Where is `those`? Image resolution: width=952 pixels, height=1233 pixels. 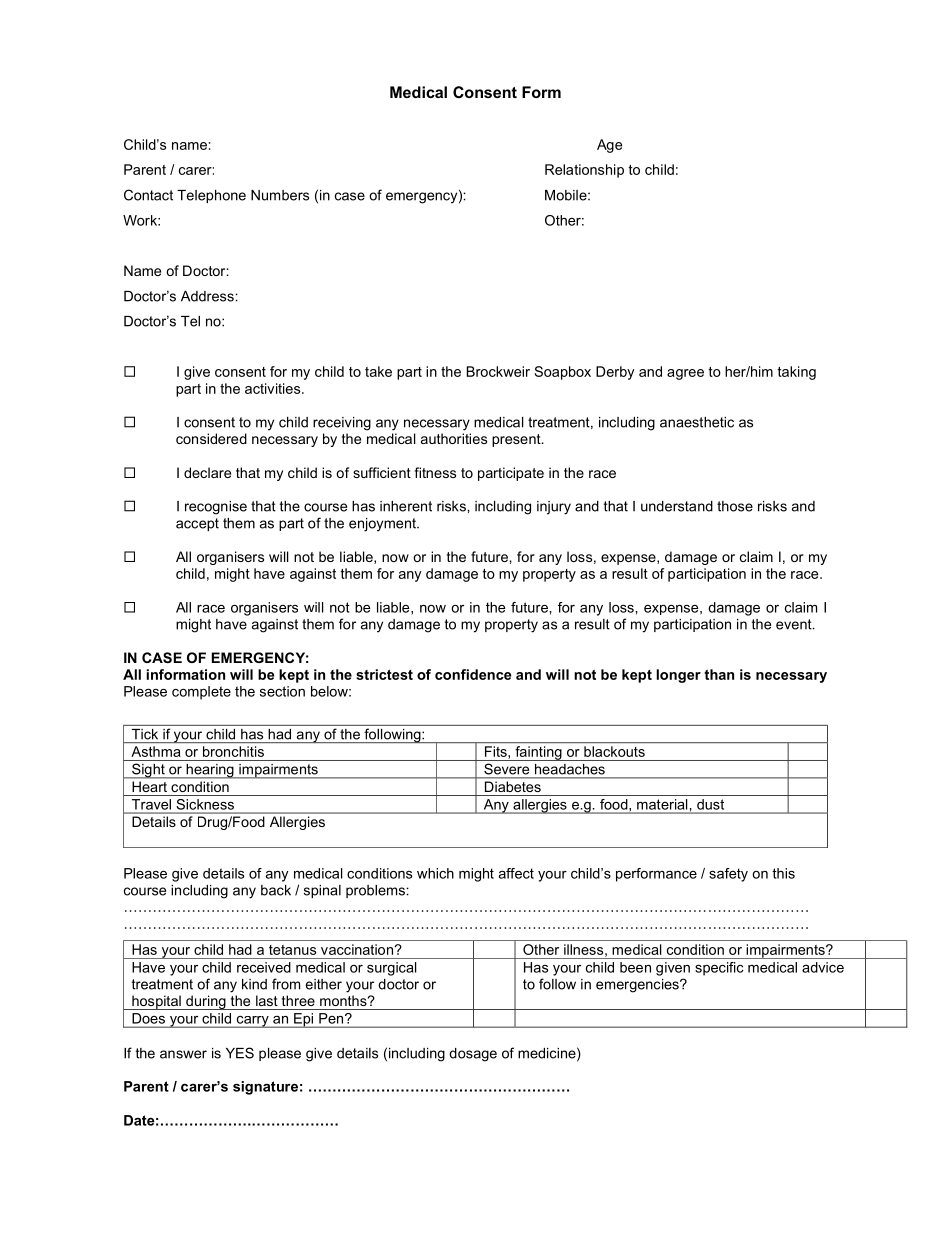 those is located at coordinates (735, 506).
